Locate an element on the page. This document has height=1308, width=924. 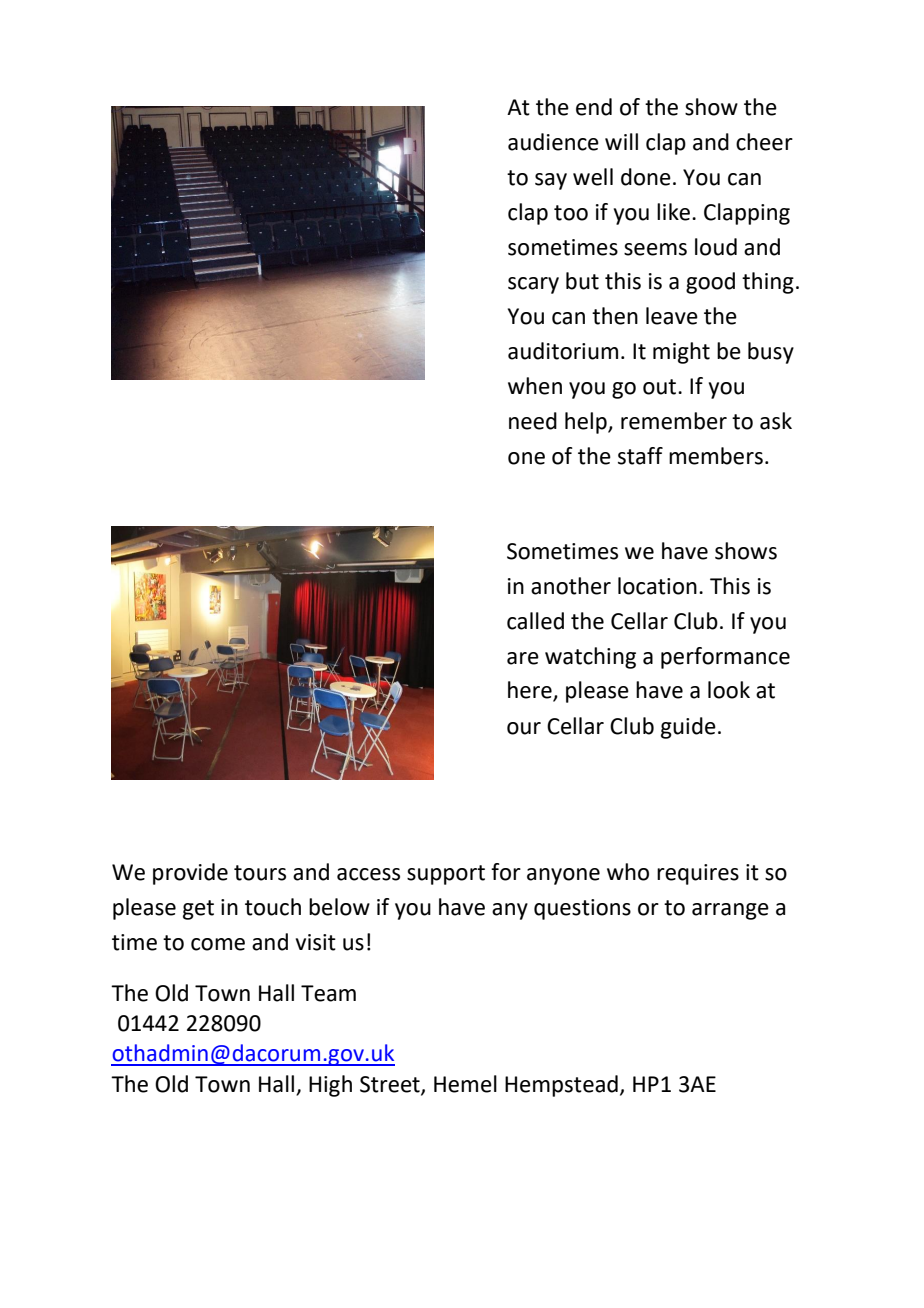
High is located at coordinates (330, 1086).
